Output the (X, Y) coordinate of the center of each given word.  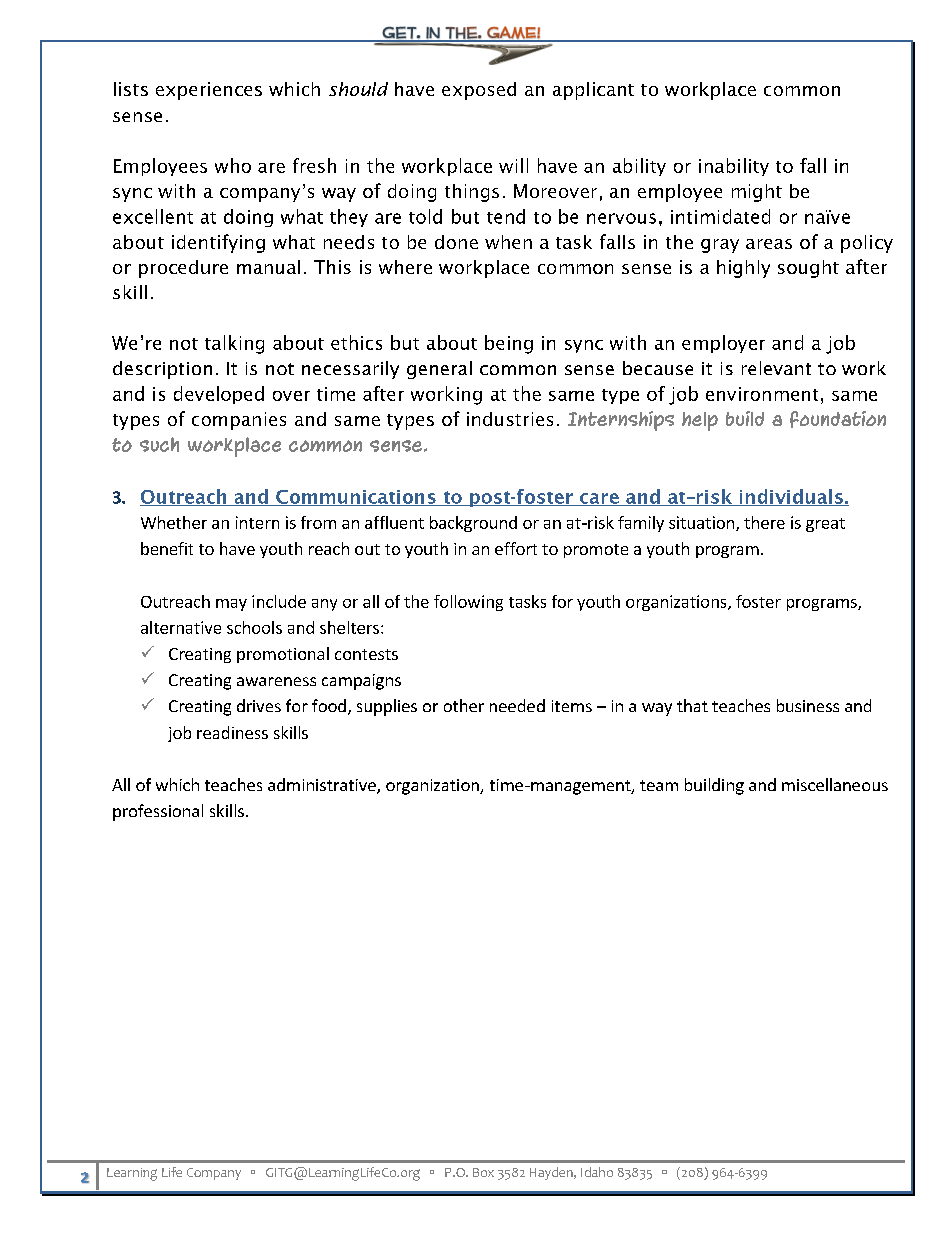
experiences (209, 91)
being (509, 344)
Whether (174, 522)
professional (158, 812)
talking (234, 344)
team (659, 785)
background (473, 524)
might (757, 193)
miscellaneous (835, 784)
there (764, 522)
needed (517, 705)
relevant (776, 368)
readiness (232, 732)
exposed (479, 91)
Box (483, 1172)
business (808, 705)
